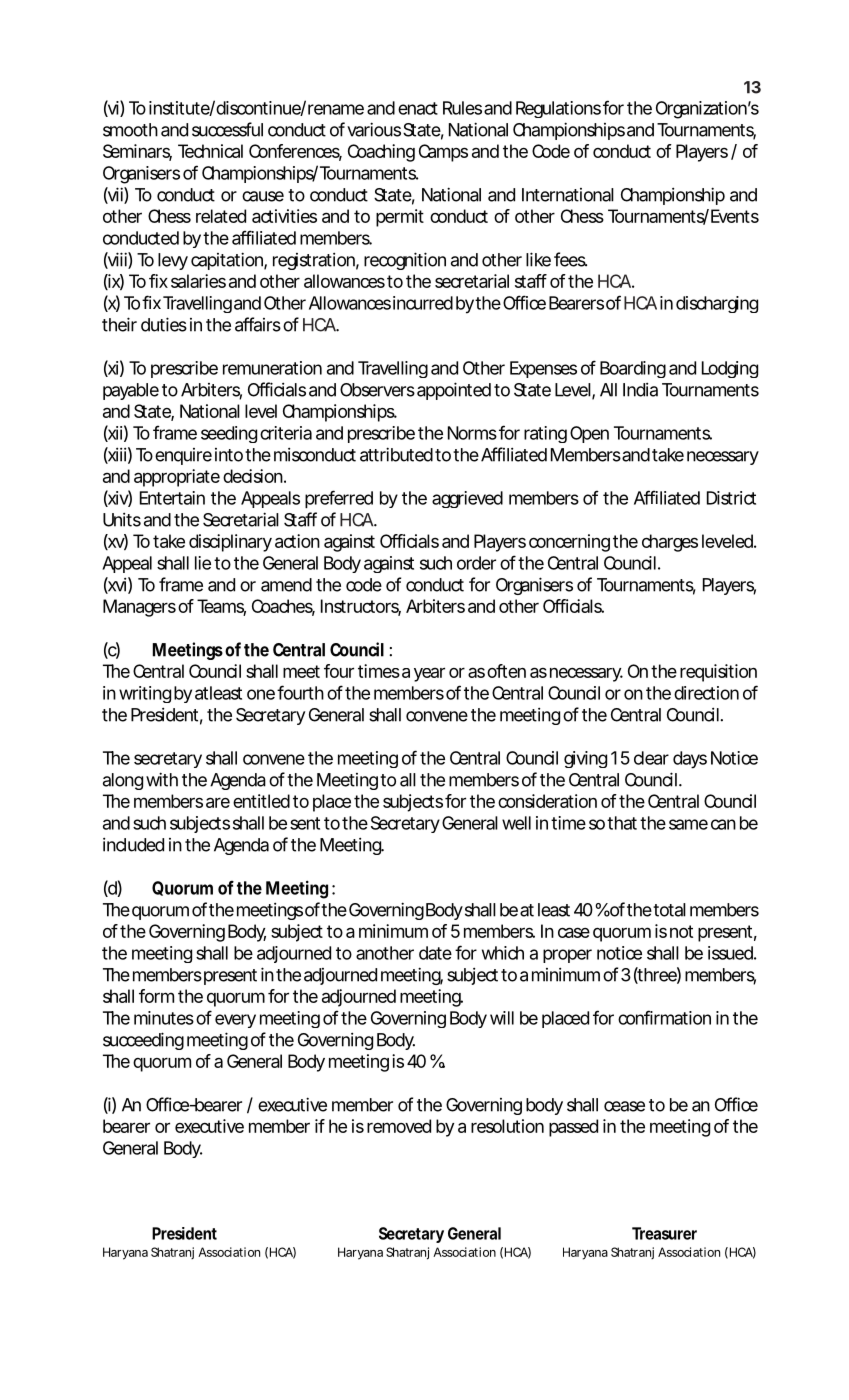  Describe the element at coordinates (399, 1126) in the page. I see `removed` at that location.
